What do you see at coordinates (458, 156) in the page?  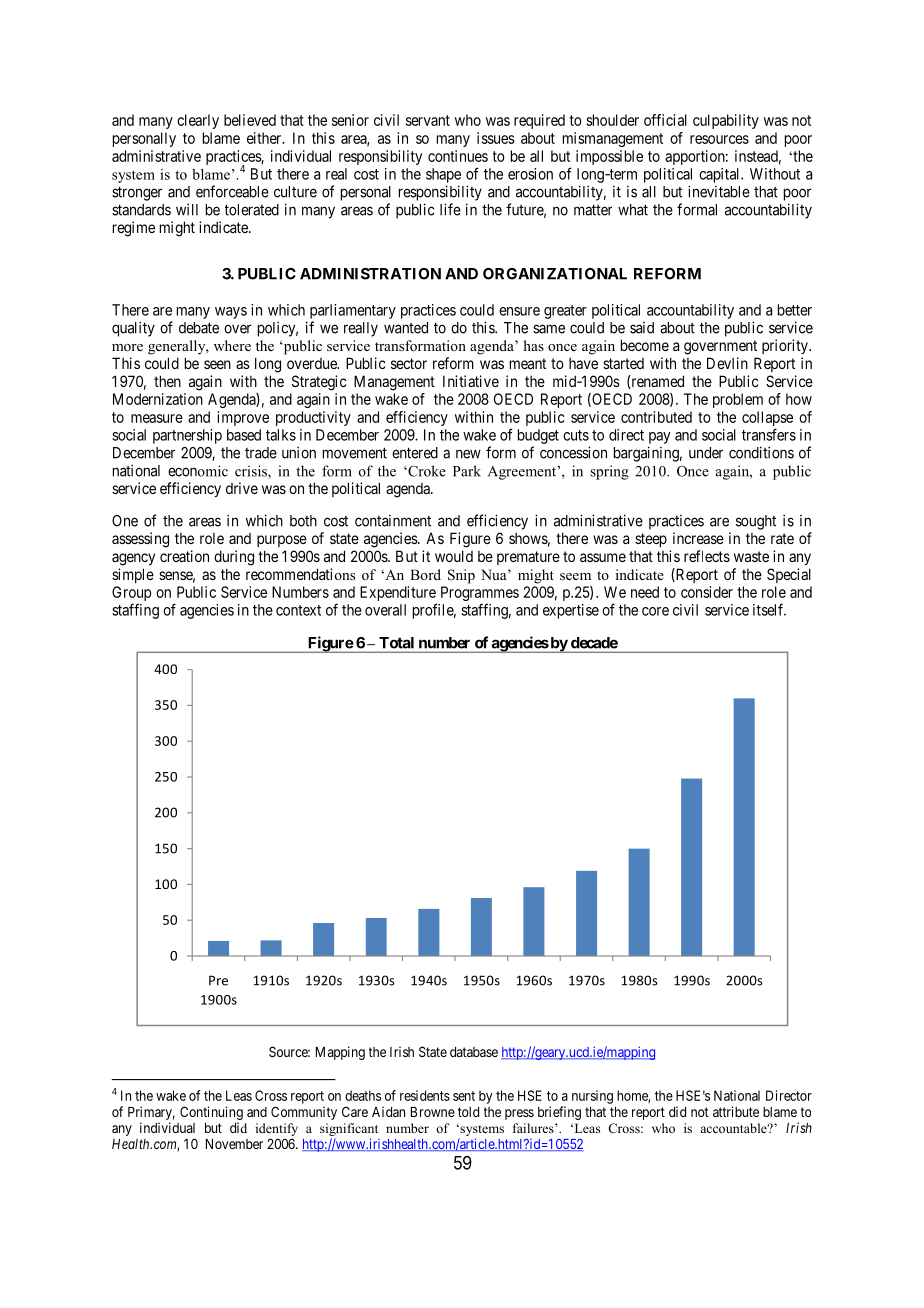 I see `continues` at bounding box center [458, 156].
